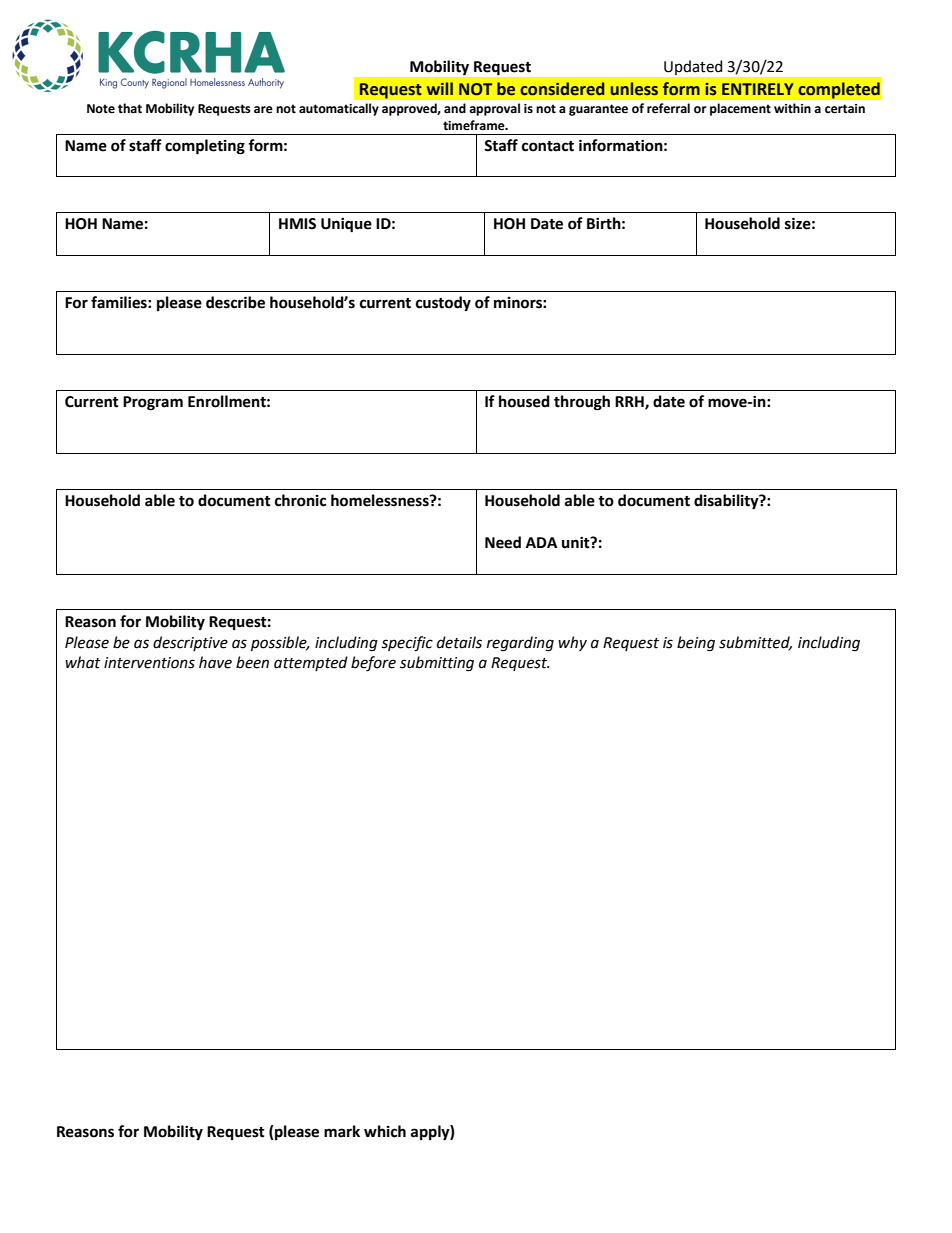 The height and width of the document is (1233, 952). What do you see at coordinates (475, 125) in the document?
I see `timeframe` at bounding box center [475, 125].
